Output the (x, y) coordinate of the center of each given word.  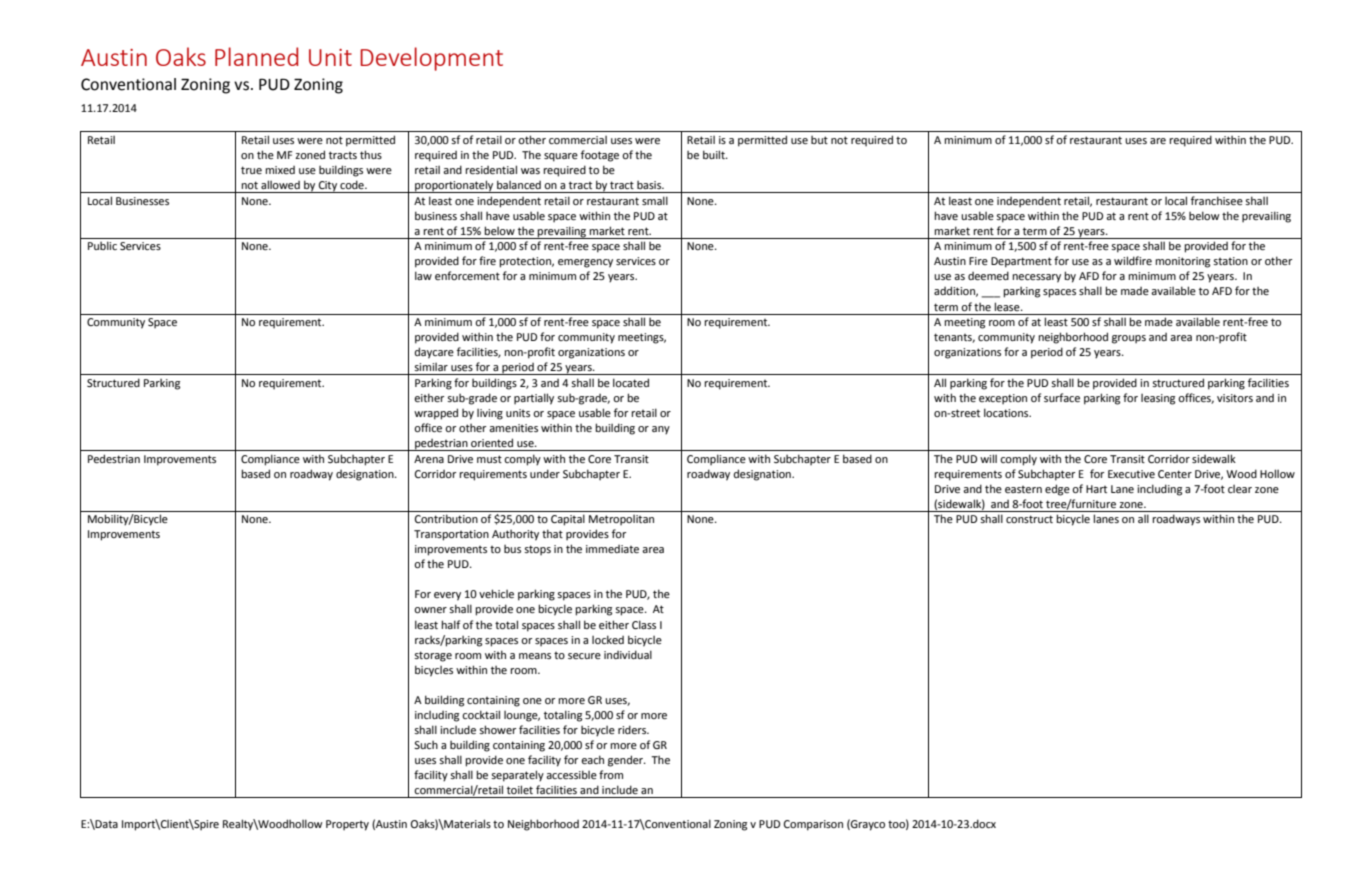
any (661, 430)
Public (102, 245)
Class (644, 624)
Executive (1131, 474)
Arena (429, 459)
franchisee (1217, 200)
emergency (585, 263)
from (611, 774)
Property (347, 825)
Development (431, 59)
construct (1029, 519)
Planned (256, 56)
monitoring (1182, 262)
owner (430, 610)
